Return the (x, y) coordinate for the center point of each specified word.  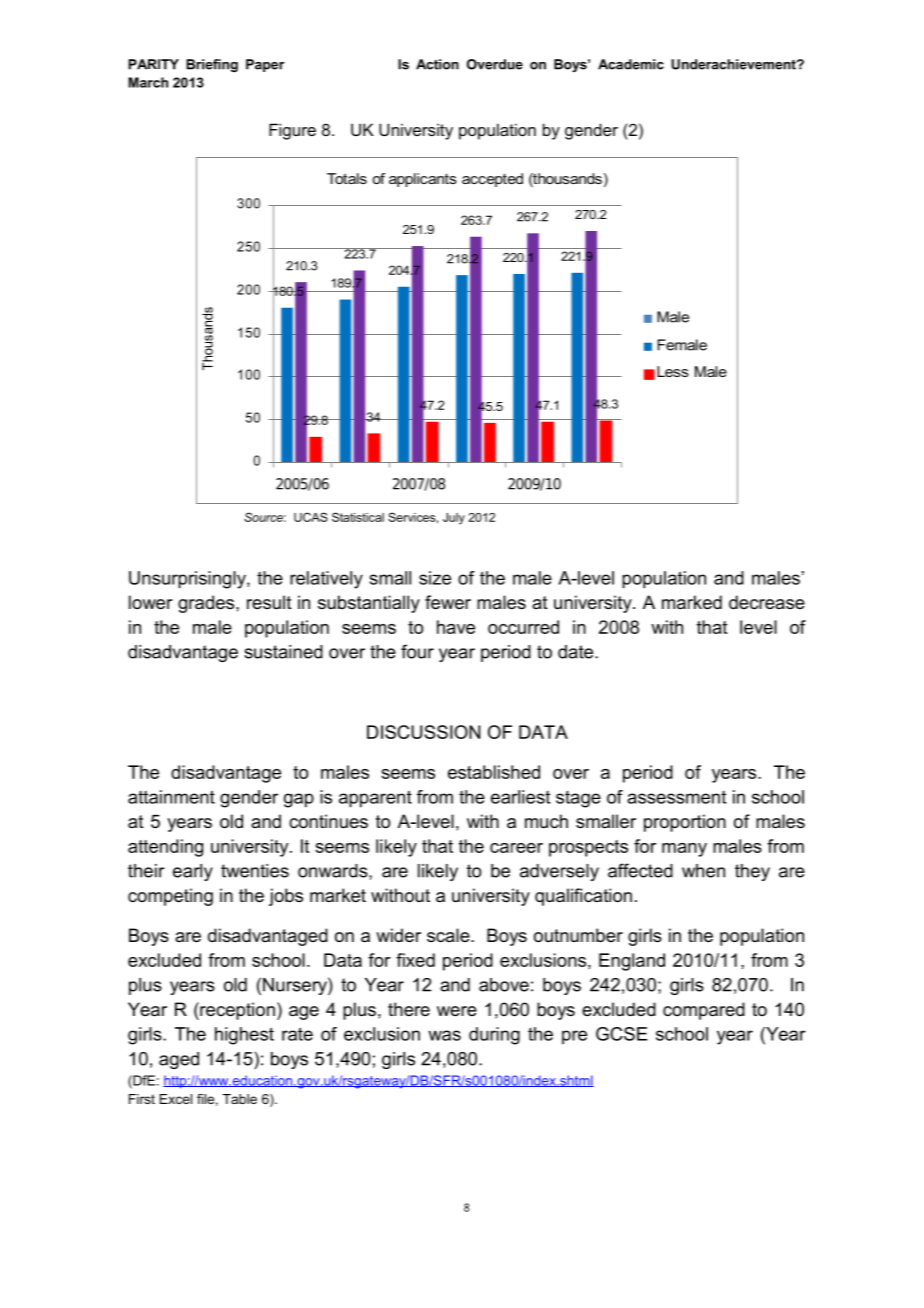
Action (437, 64)
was (444, 1035)
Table (240, 1099)
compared (704, 1011)
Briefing (212, 65)
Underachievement (734, 64)
